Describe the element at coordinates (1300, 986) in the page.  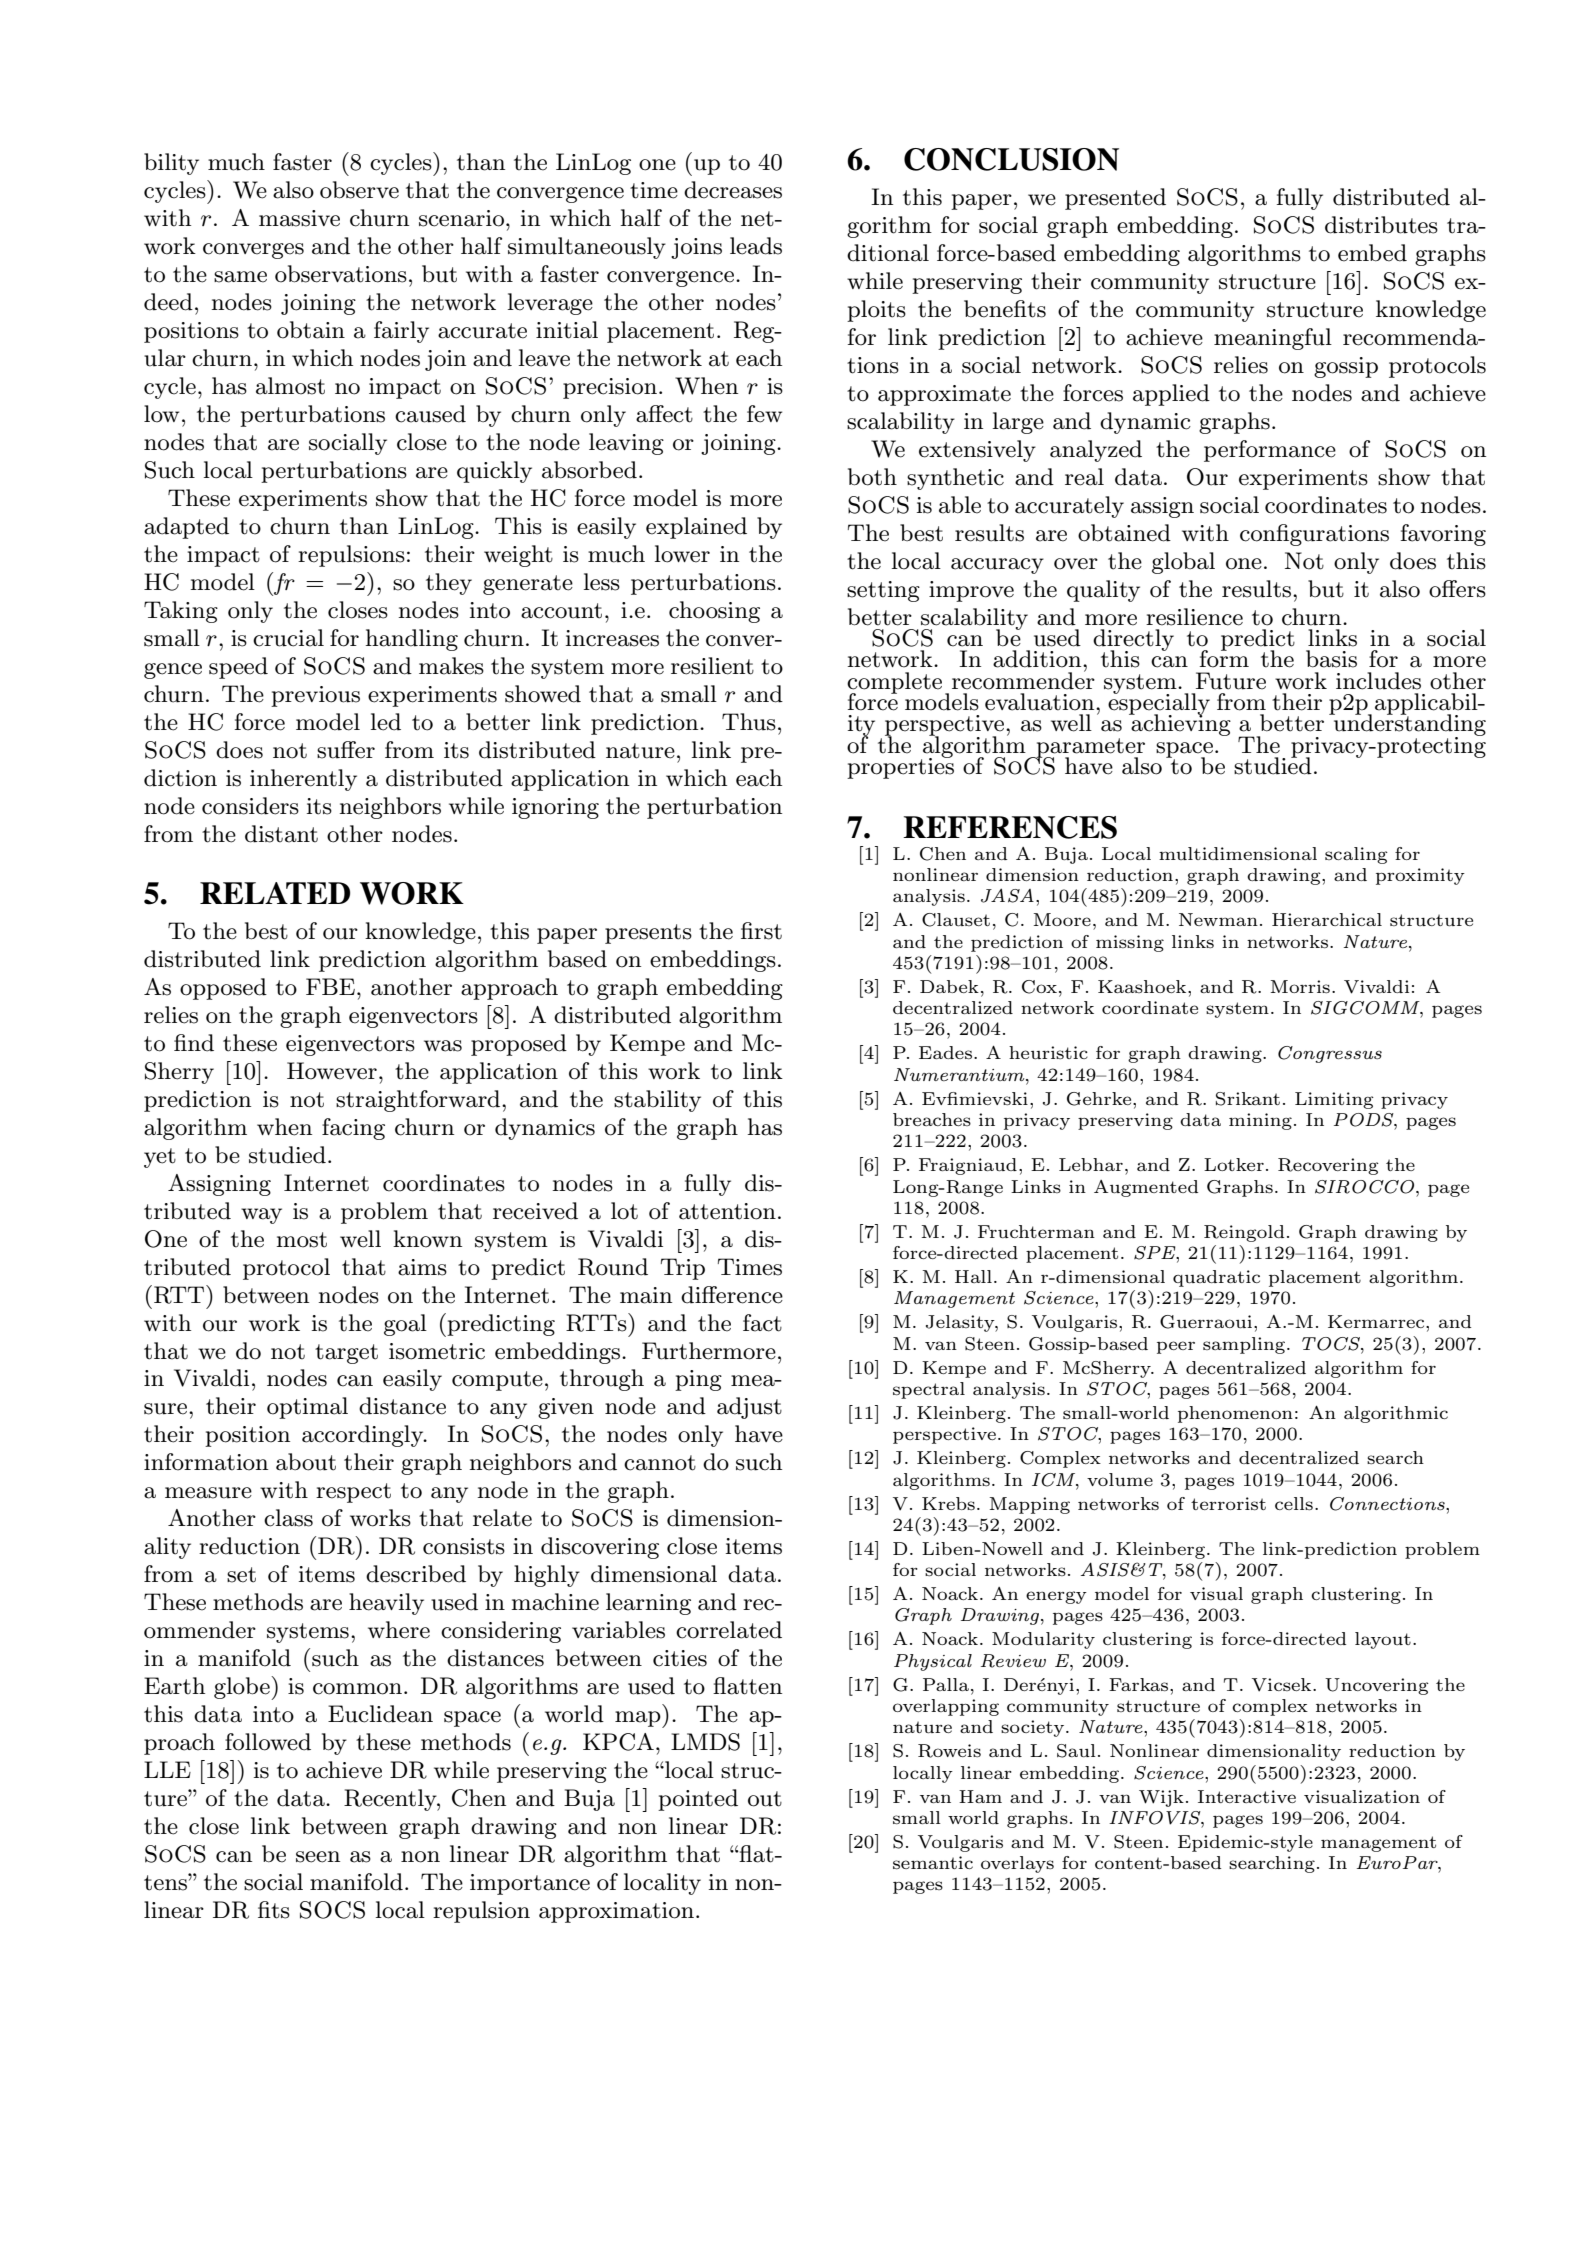
I see `Morris` at that location.
